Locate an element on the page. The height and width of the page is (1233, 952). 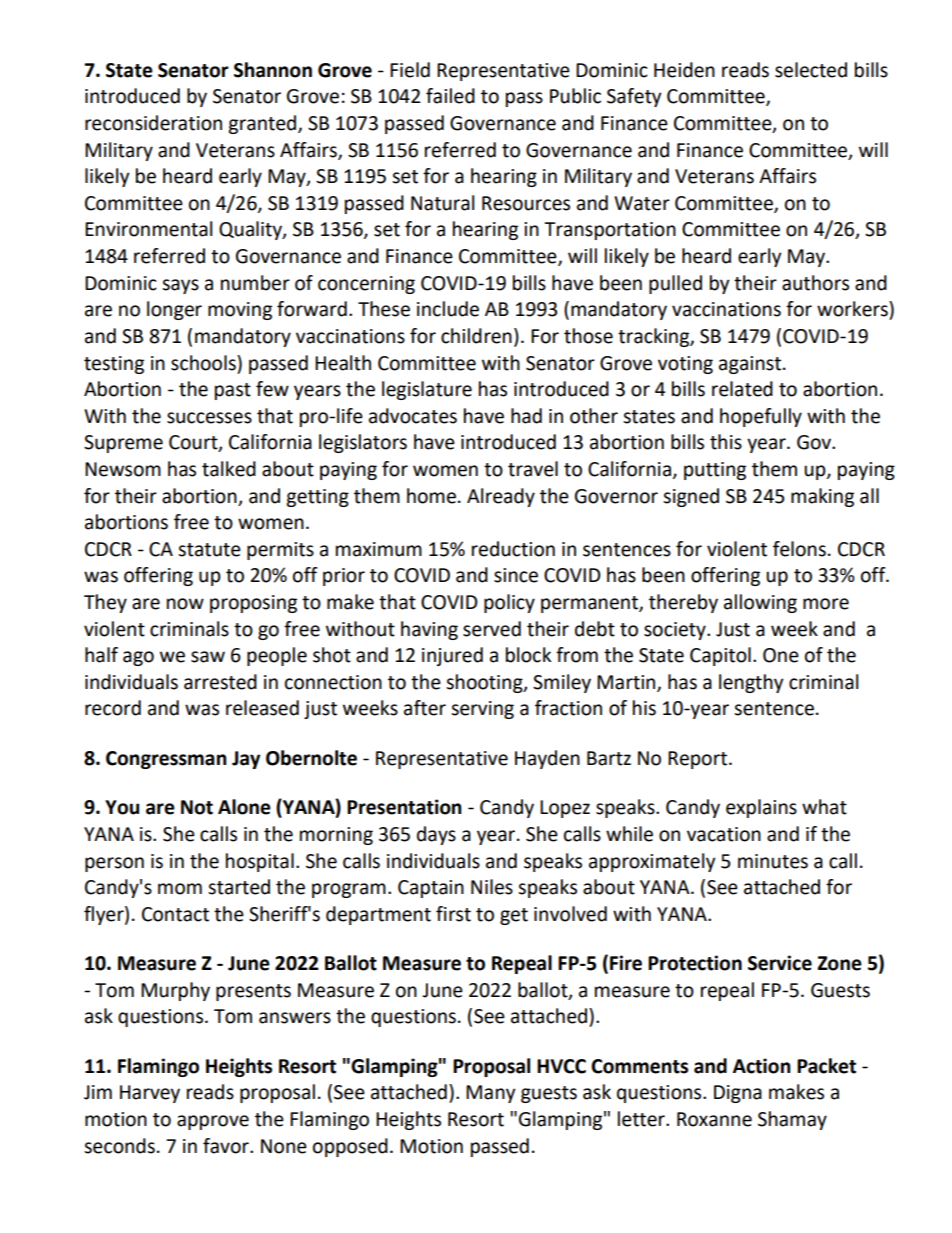
Many is located at coordinates (491, 1094).
